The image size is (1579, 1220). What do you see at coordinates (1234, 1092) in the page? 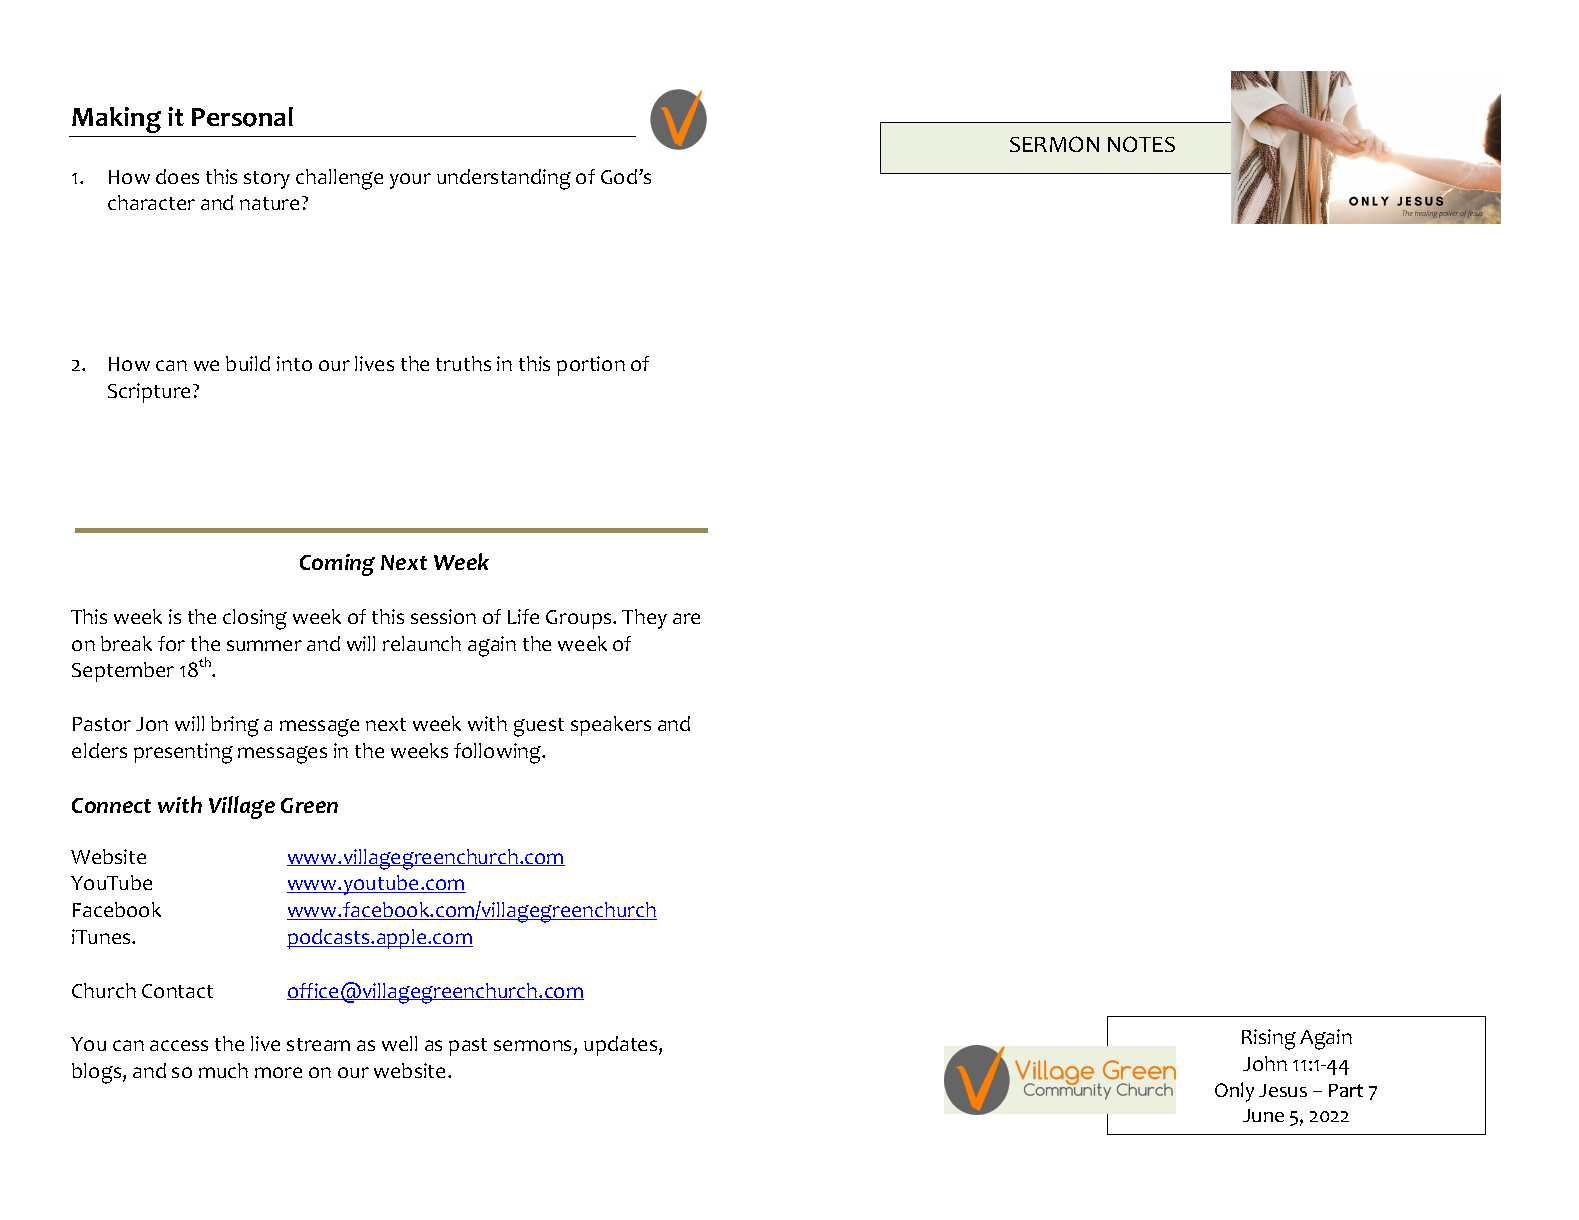
I see `Only` at bounding box center [1234, 1092].
